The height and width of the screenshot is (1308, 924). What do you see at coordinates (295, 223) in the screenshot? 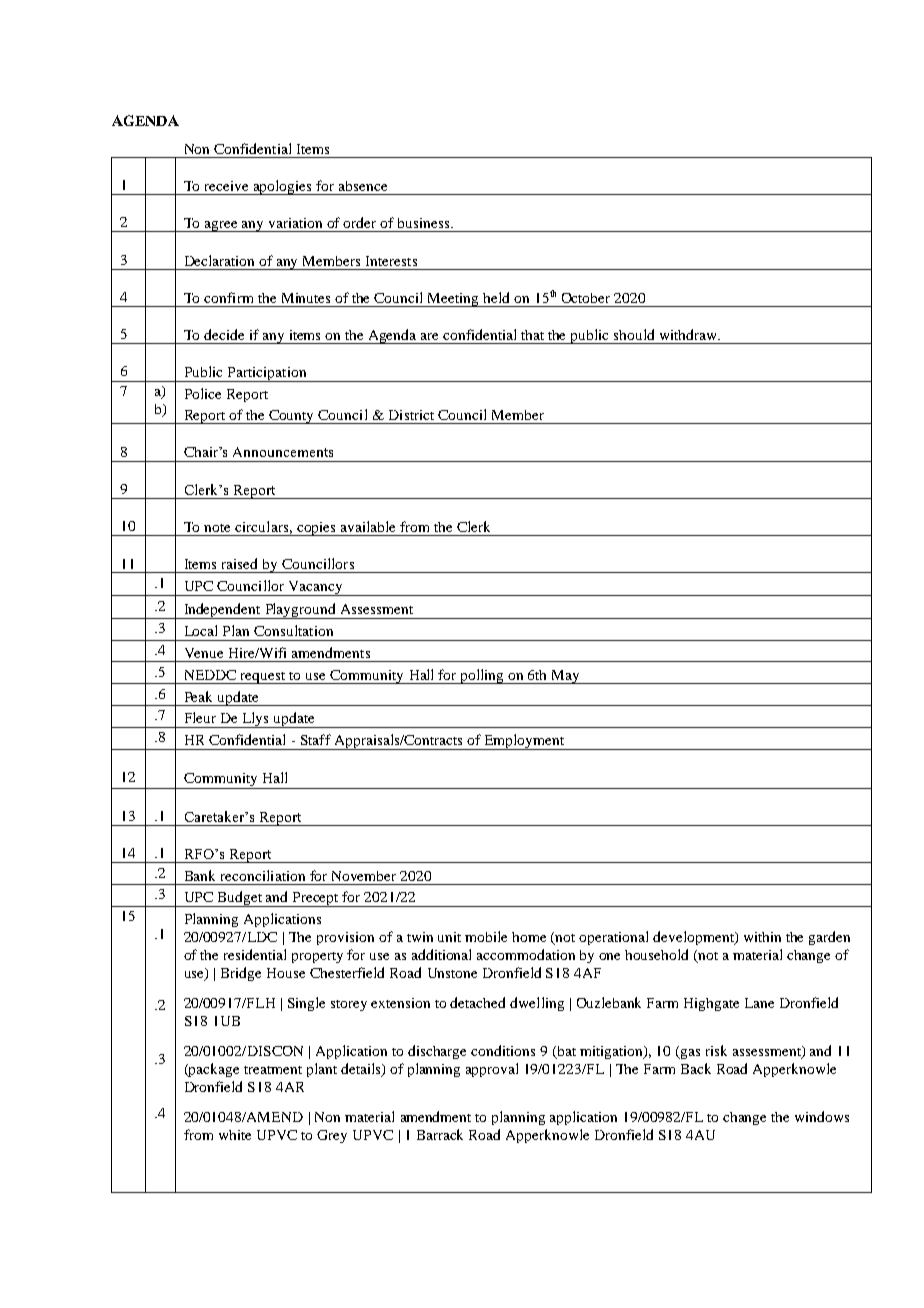
I see `variation` at bounding box center [295, 223].
